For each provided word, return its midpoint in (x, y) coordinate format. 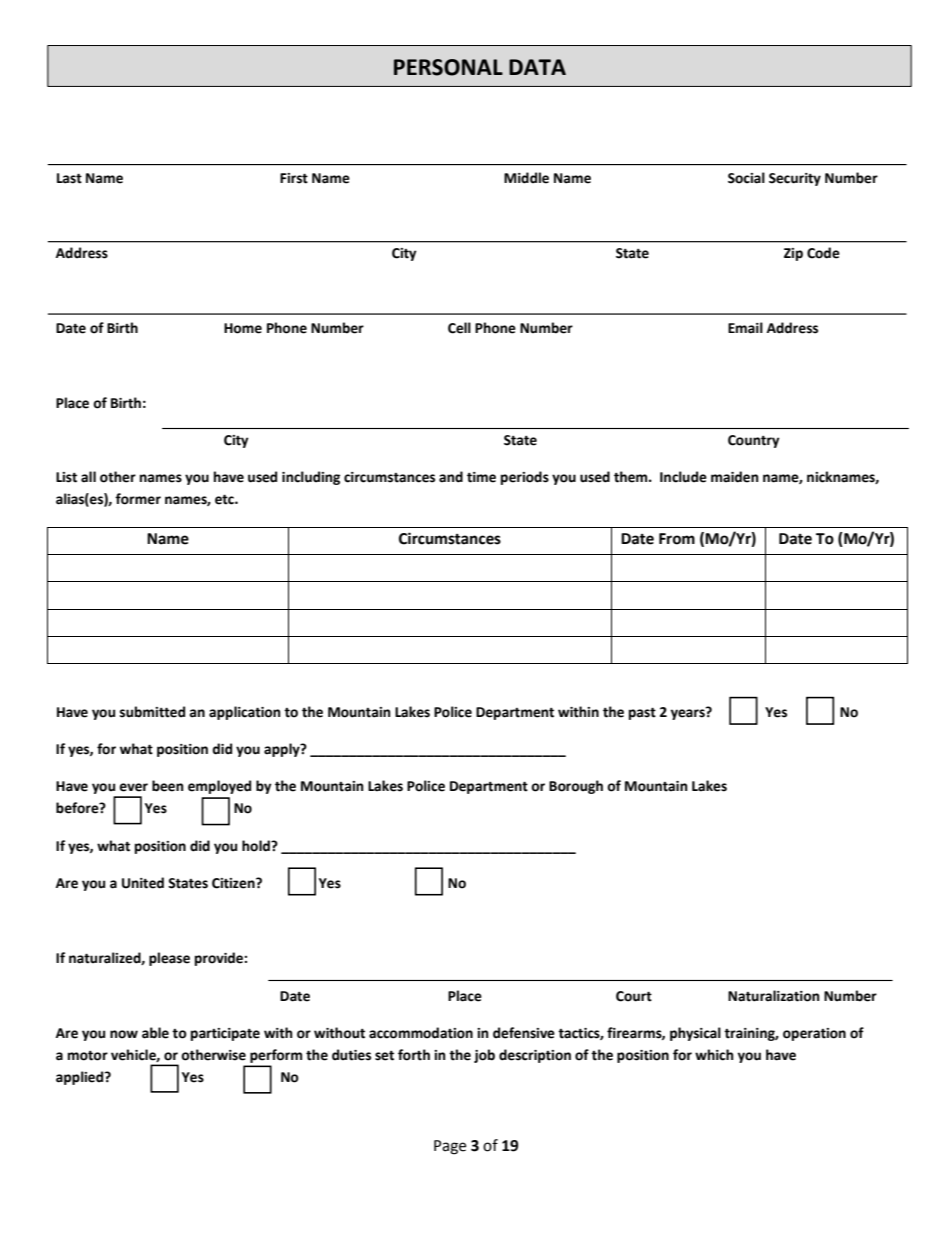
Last (69, 178)
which (714, 1055)
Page (450, 1147)
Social (746, 178)
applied (81, 1078)
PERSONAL (448, 67)
